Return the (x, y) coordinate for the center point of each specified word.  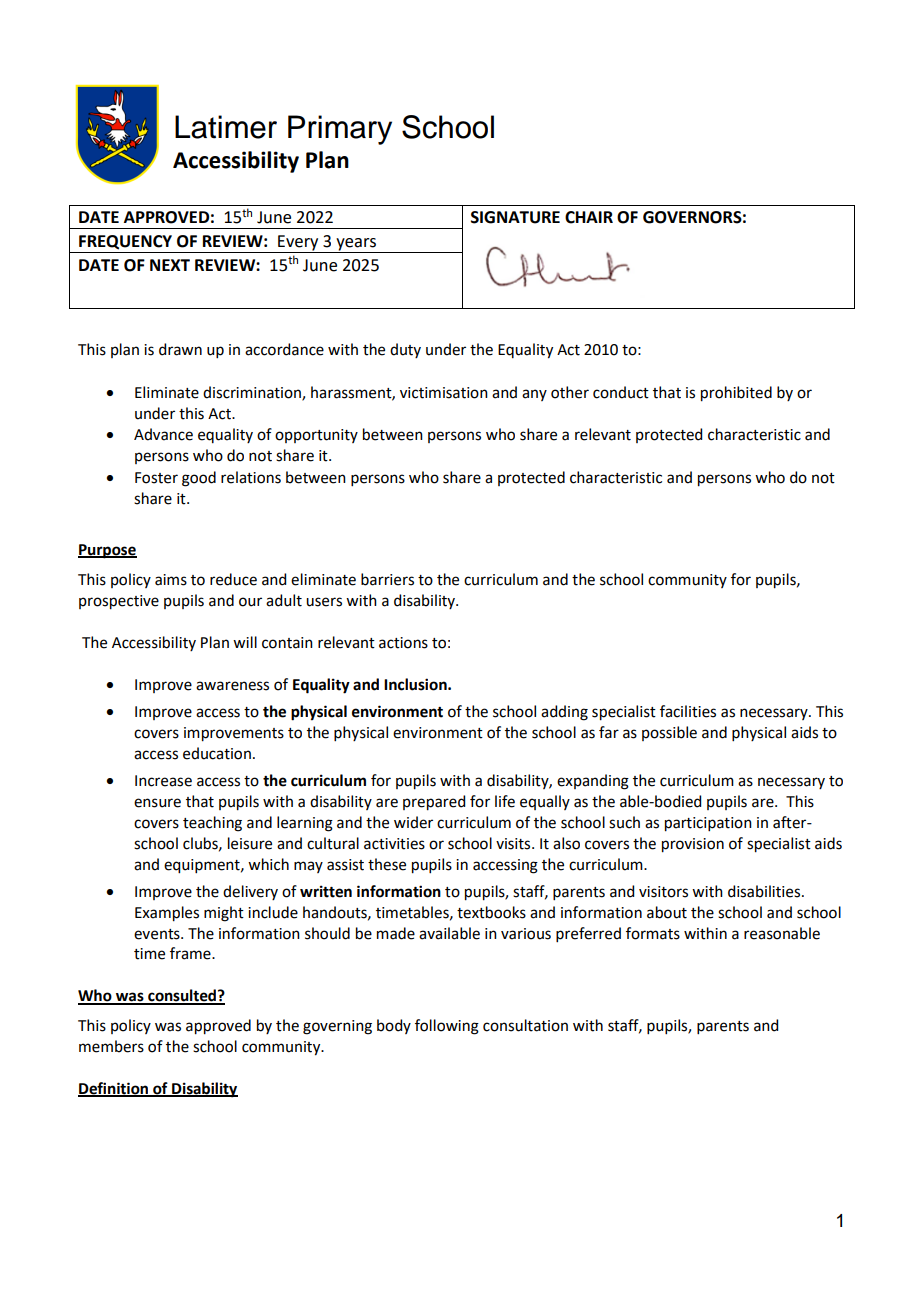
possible (669, 733)
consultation (525, 1025)
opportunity (316, 436)
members (111, 1046)
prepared (434, 803)
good (199, 479)
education (217, 753)
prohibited (736, 394)
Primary (340, 130)
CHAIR (589, 217)
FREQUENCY (125, 242)
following (447, 1027)
